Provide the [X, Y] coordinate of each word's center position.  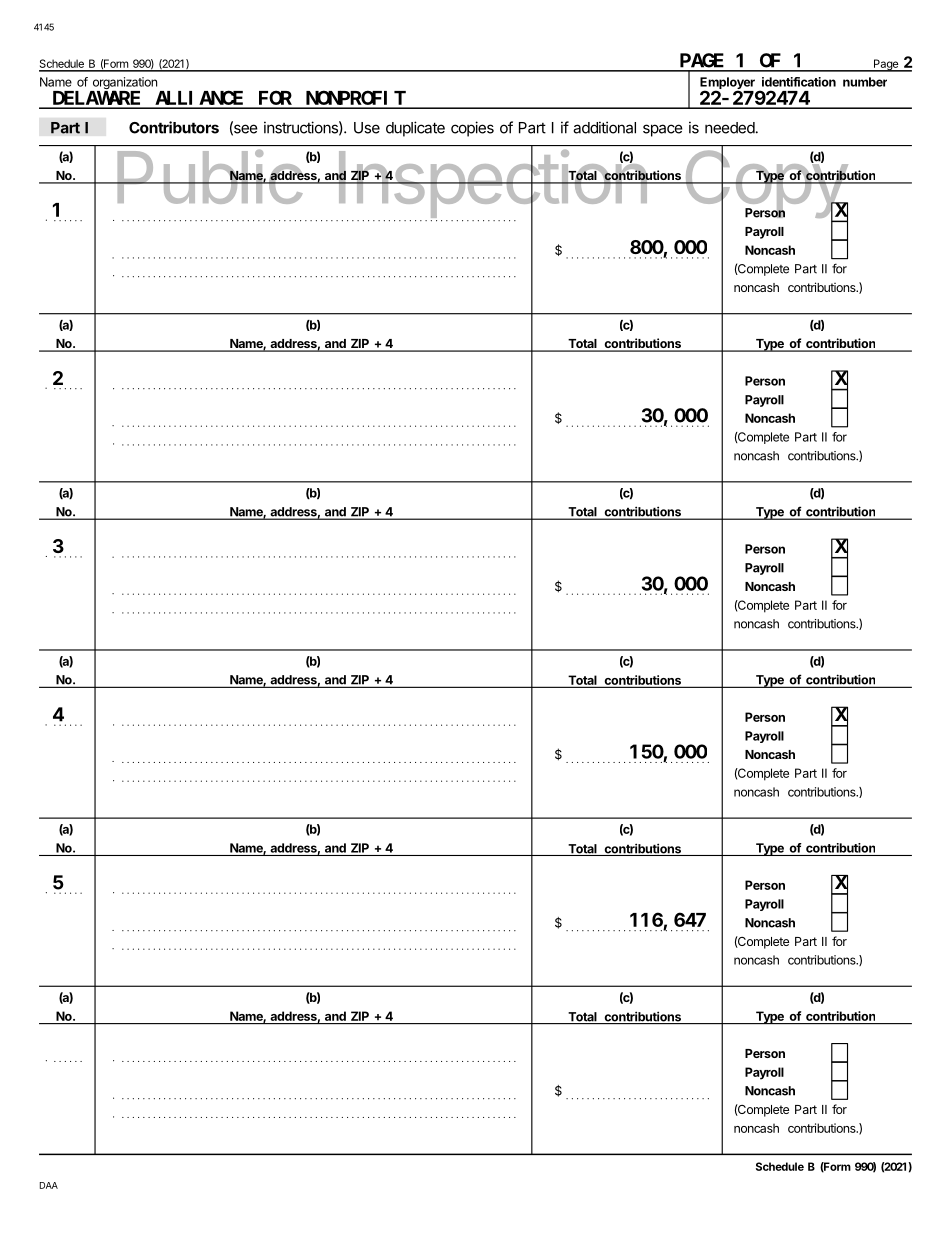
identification [799, 82]
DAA [49, 1185]
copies [472, 129]
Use [367, 128]
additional [604, 127]
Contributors [174, 127]
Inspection [492, 185]
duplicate [415, 129]
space [663, 130]
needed [730, 128]
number [865, 82]
